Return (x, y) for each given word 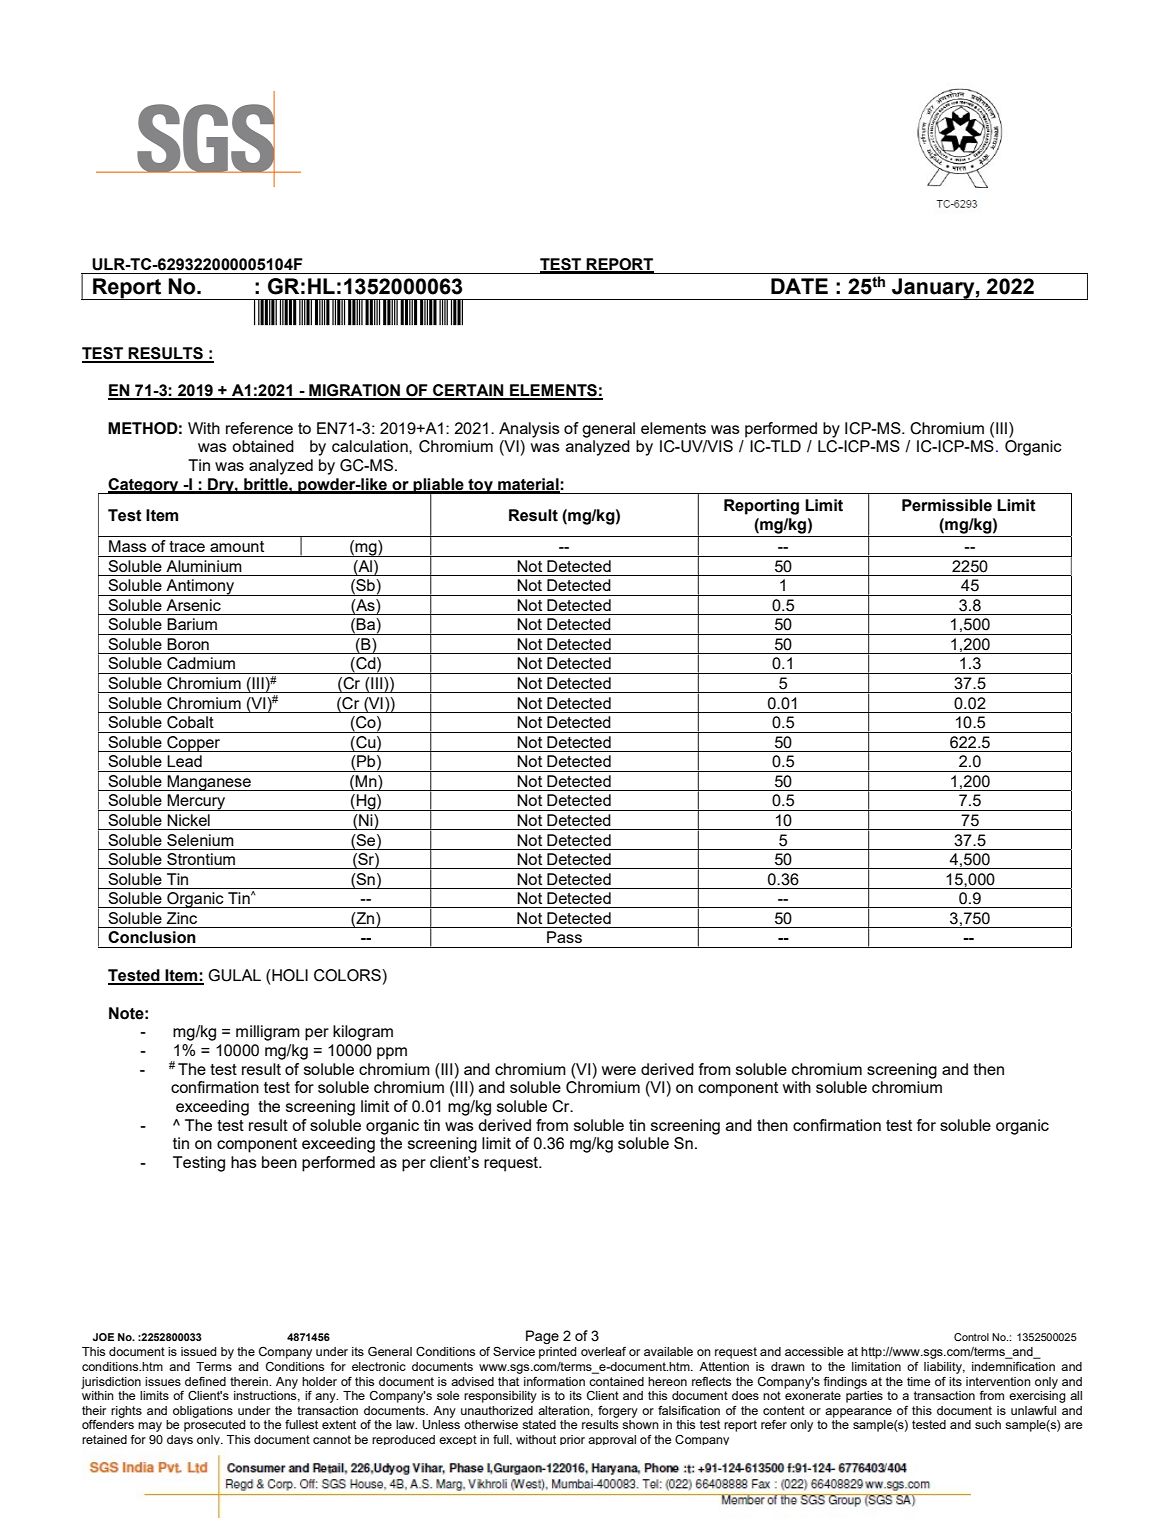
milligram (268, 1033)
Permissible (947, 505)
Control (971, 1337)
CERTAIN (468, 391)
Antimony (200, 587)
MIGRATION (354, 391)
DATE (799, 286)
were (619, 1070)
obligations (203, 1412)
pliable (439, 486)
